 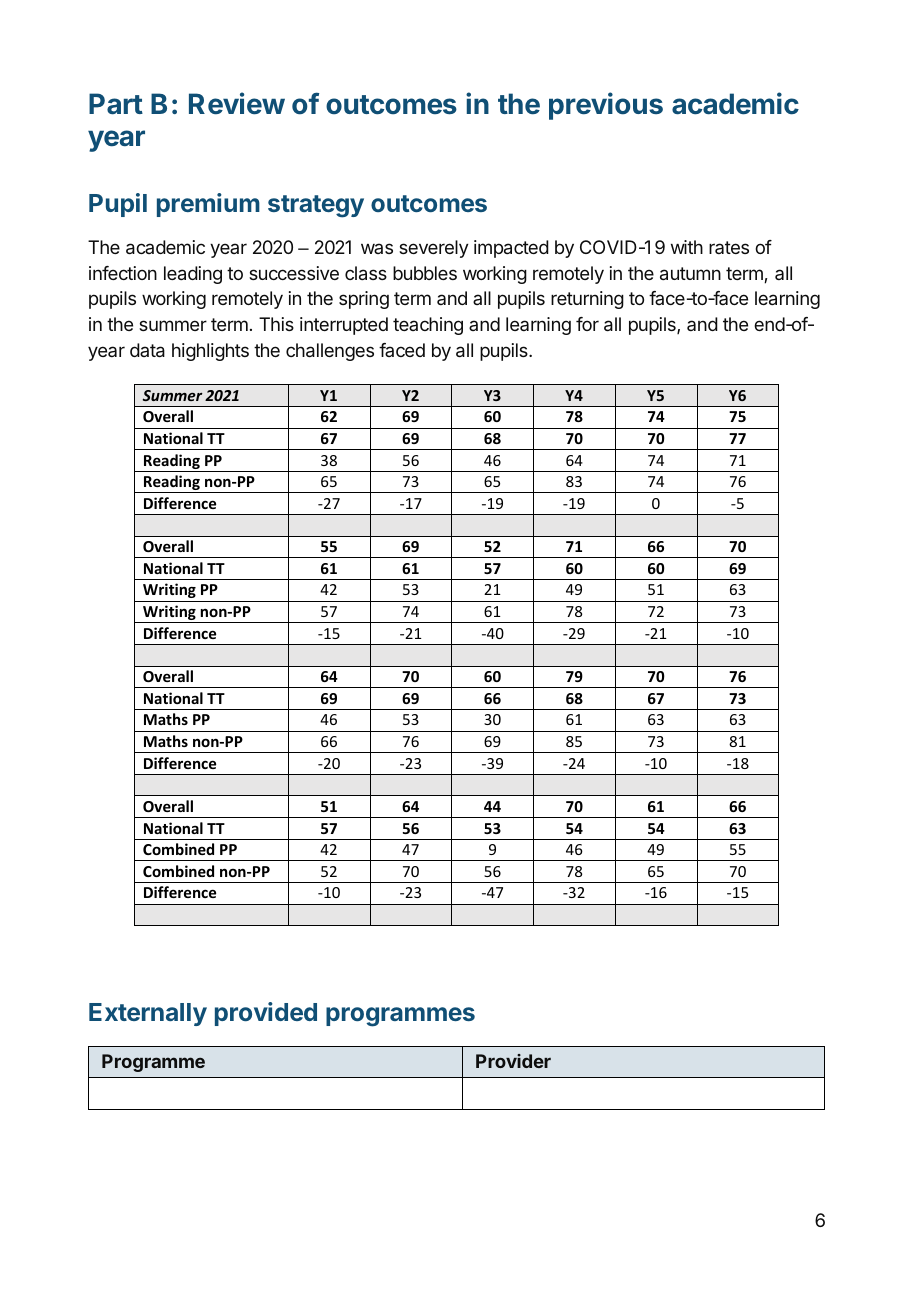 What do you see at coordinates (316, 206) in the image?
I see `strategy` at bounding box center [316, 206].
